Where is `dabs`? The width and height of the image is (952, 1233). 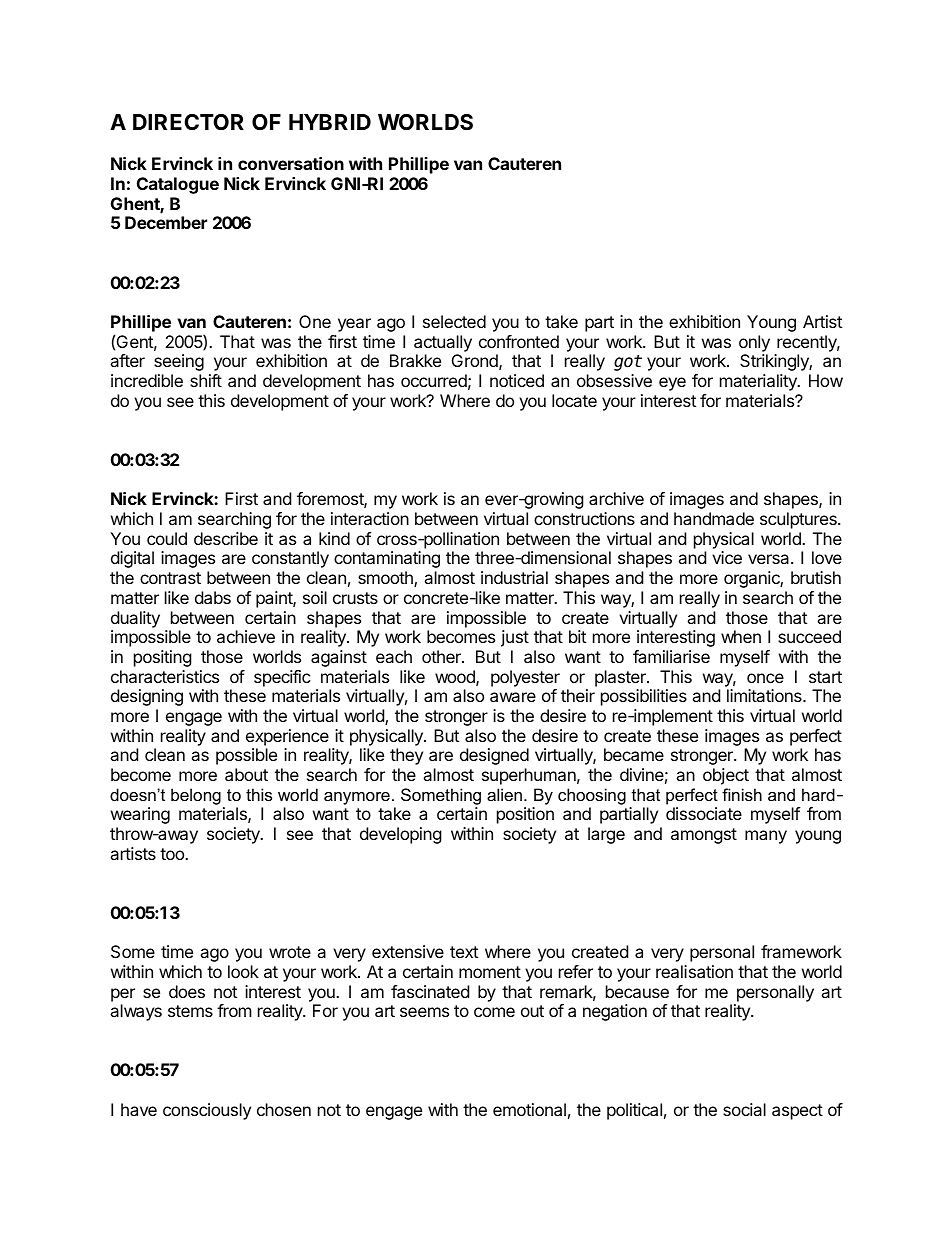
dabs is located at coordinates (213, 597).
